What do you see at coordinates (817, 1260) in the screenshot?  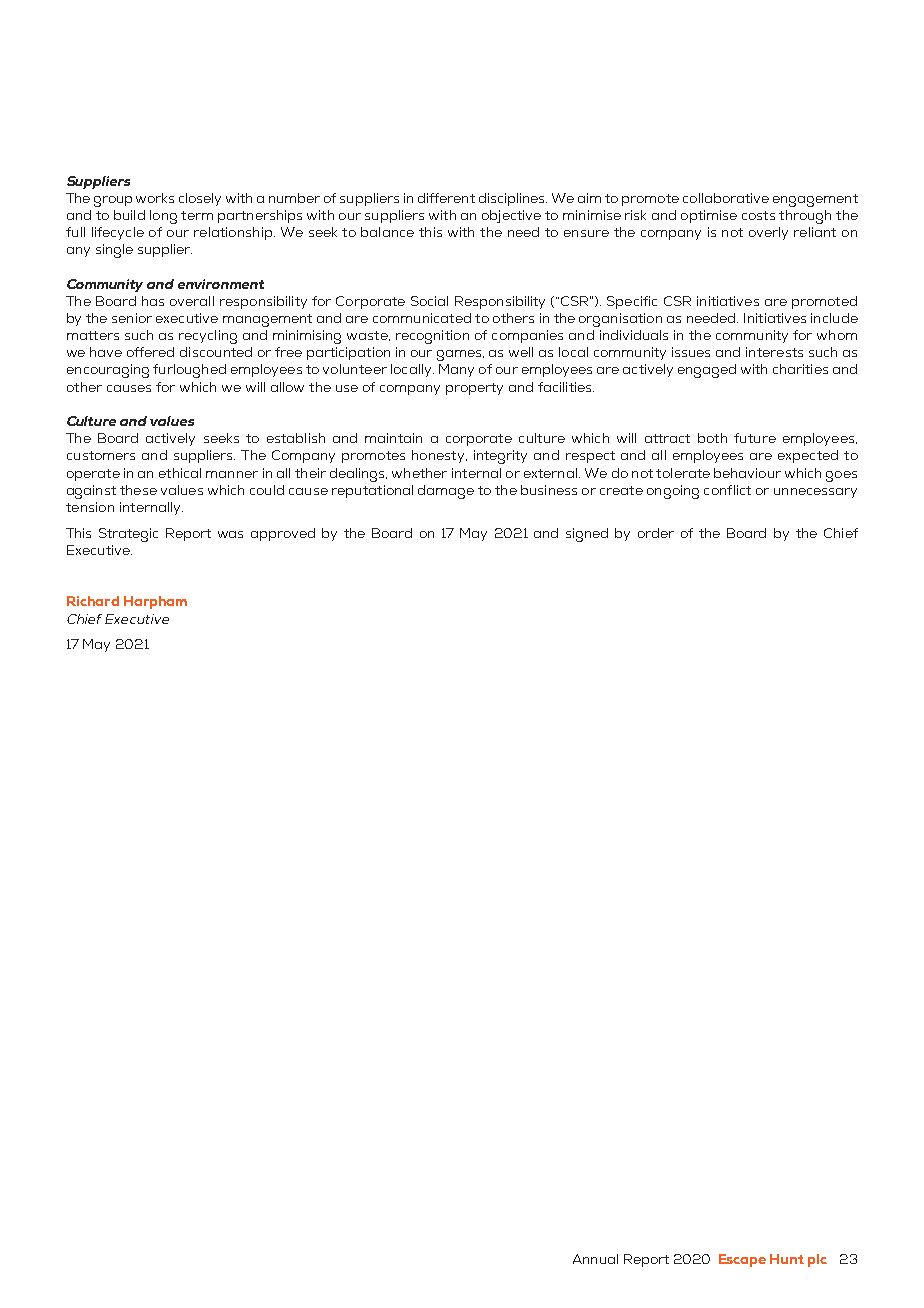 I see `plc` at bounding box center [817, 1260].
